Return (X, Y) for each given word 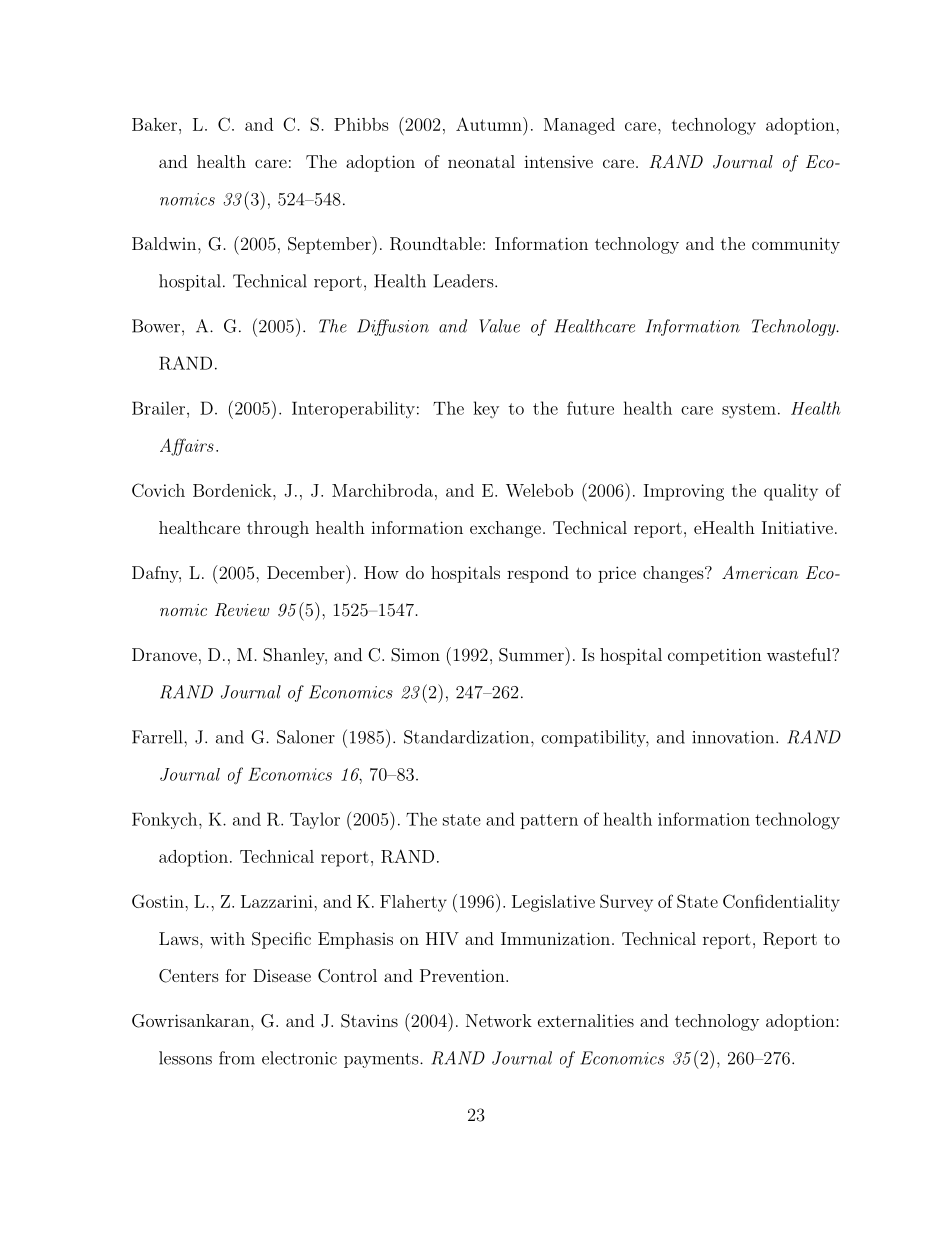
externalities (586, 1020)
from (237, 1058)
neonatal (481, 161)
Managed (579, 126)
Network (499, 1020)
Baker (154, 124)
